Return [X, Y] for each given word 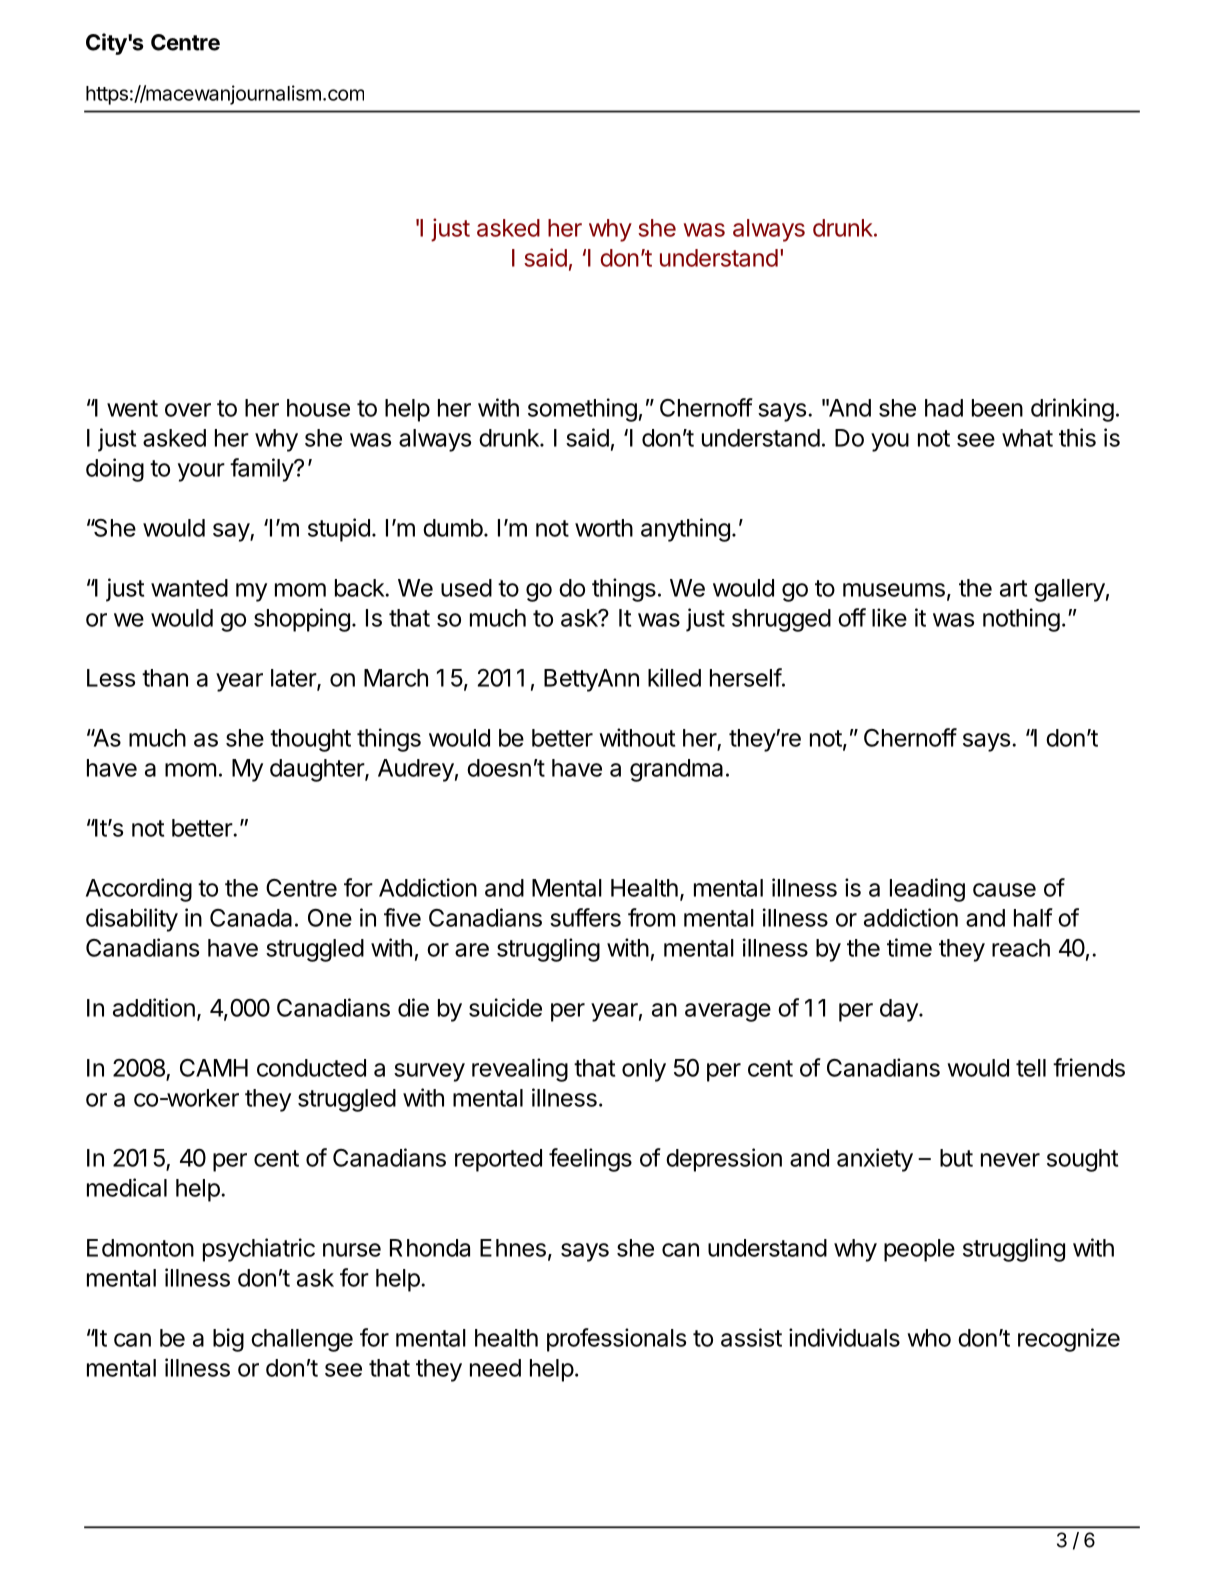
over [188, 410]
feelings [590, 1160]
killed [674, 677]
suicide [505, 1007]
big [228, 1340]
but [956, 1158]
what [1027, 438]
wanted [189, 588]
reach [1021, 948]
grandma [676, 770]
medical [127, 1187]
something [582, 410]
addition [154, 1007]
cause [1004, 890]
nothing [1021, 620]
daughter [318, 770]
